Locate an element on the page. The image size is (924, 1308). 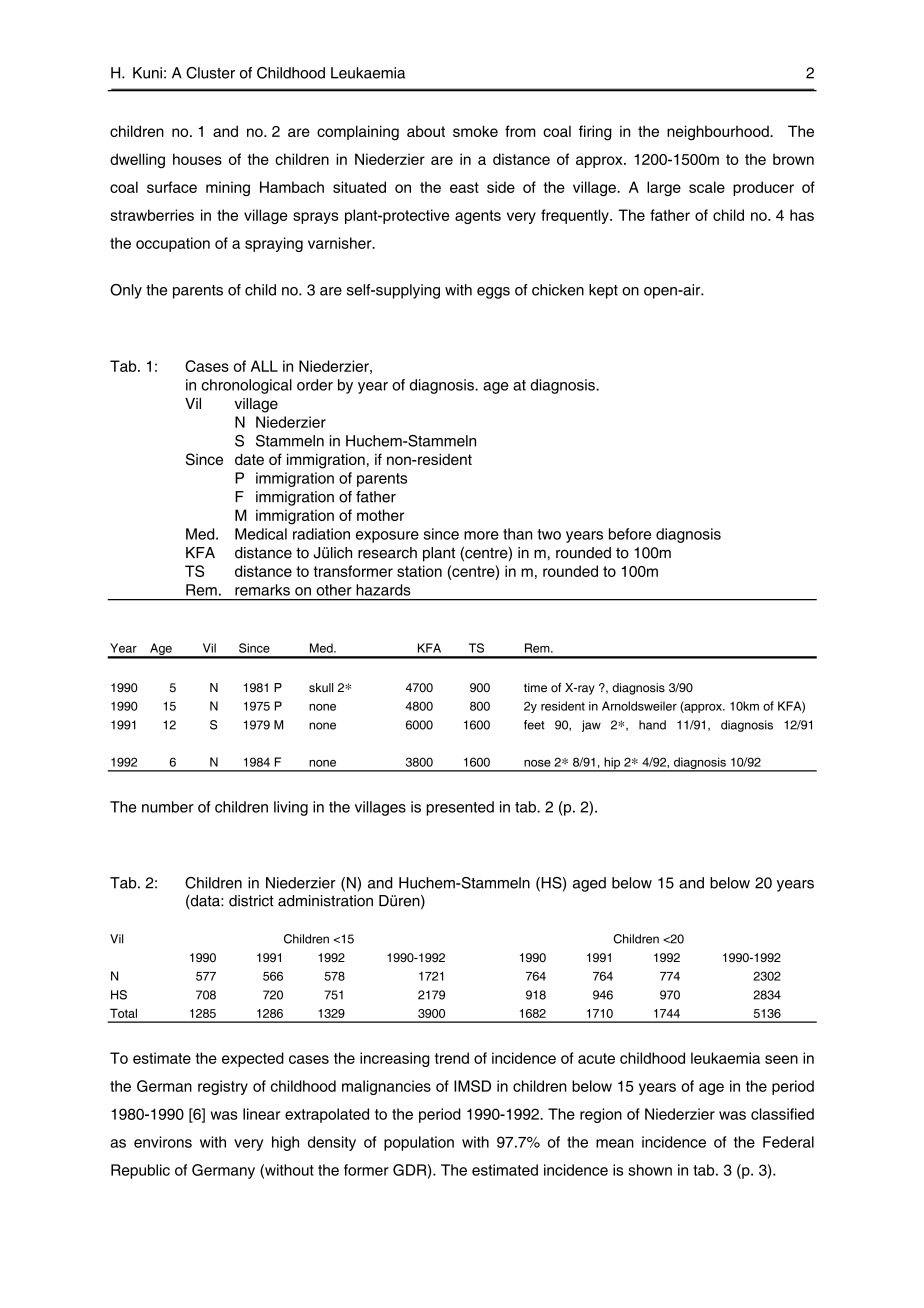
Cluster is located at coordinates (210, 73).
